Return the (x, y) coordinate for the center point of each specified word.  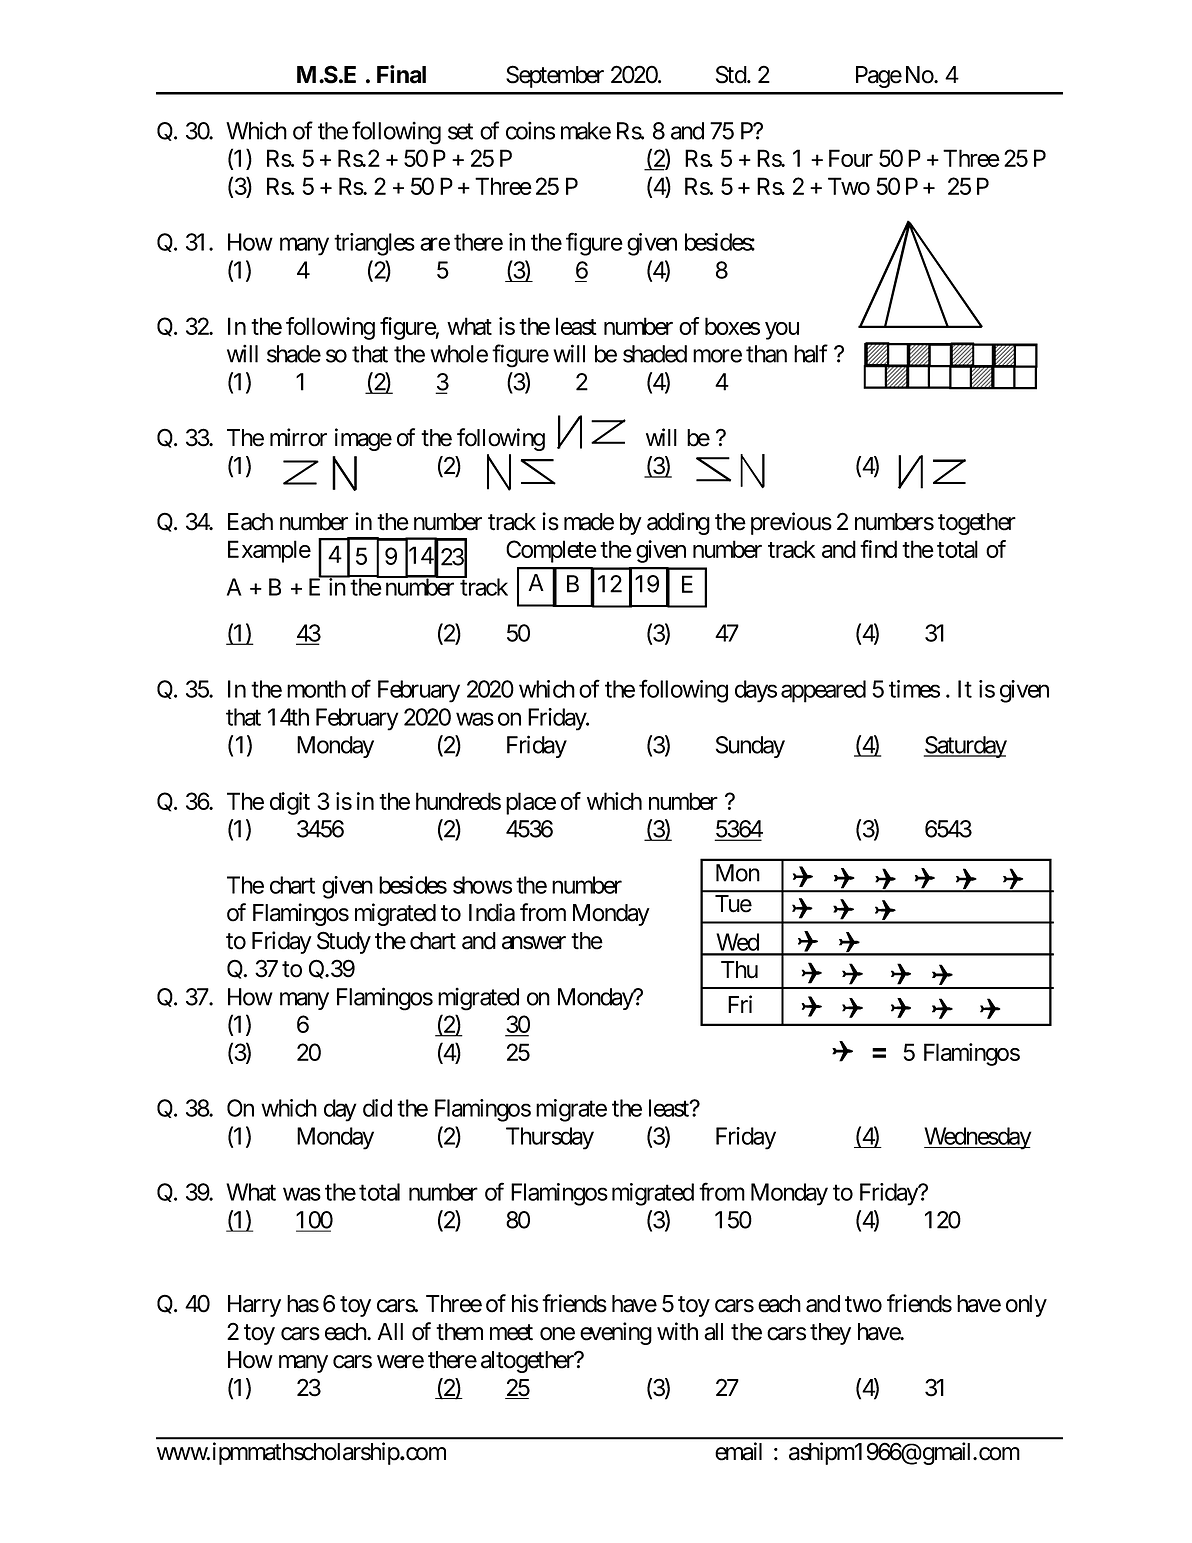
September (555, 76)
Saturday (965, 747)
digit (290, 803)
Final (401, 74)
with (677, 1331)
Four (851, 158)
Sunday (750, 747)
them (459, 1332)
